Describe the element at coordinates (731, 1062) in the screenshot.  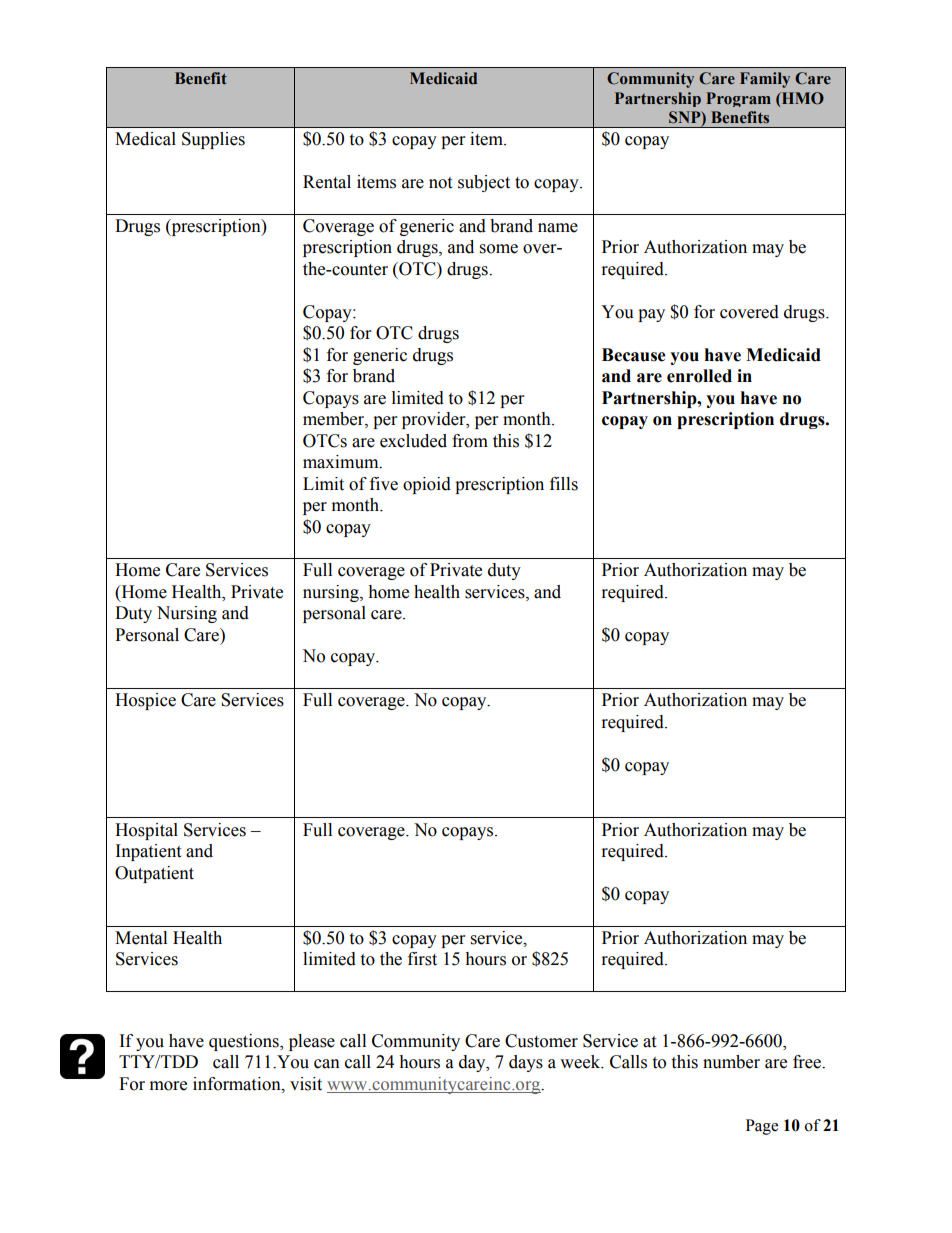
I see `number` at that location.
